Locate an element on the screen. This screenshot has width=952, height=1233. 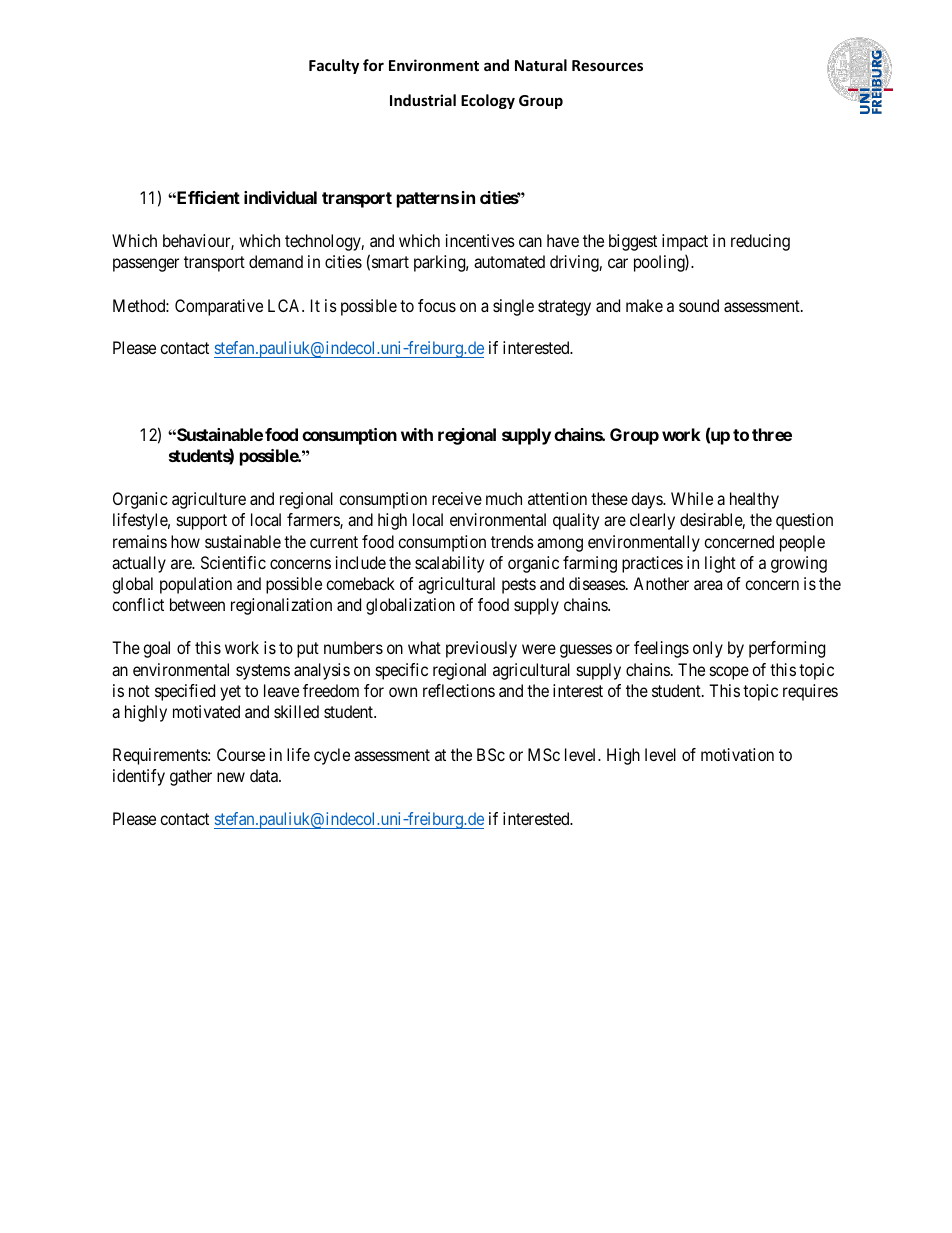
Course is located at coordinates (241, 754).
